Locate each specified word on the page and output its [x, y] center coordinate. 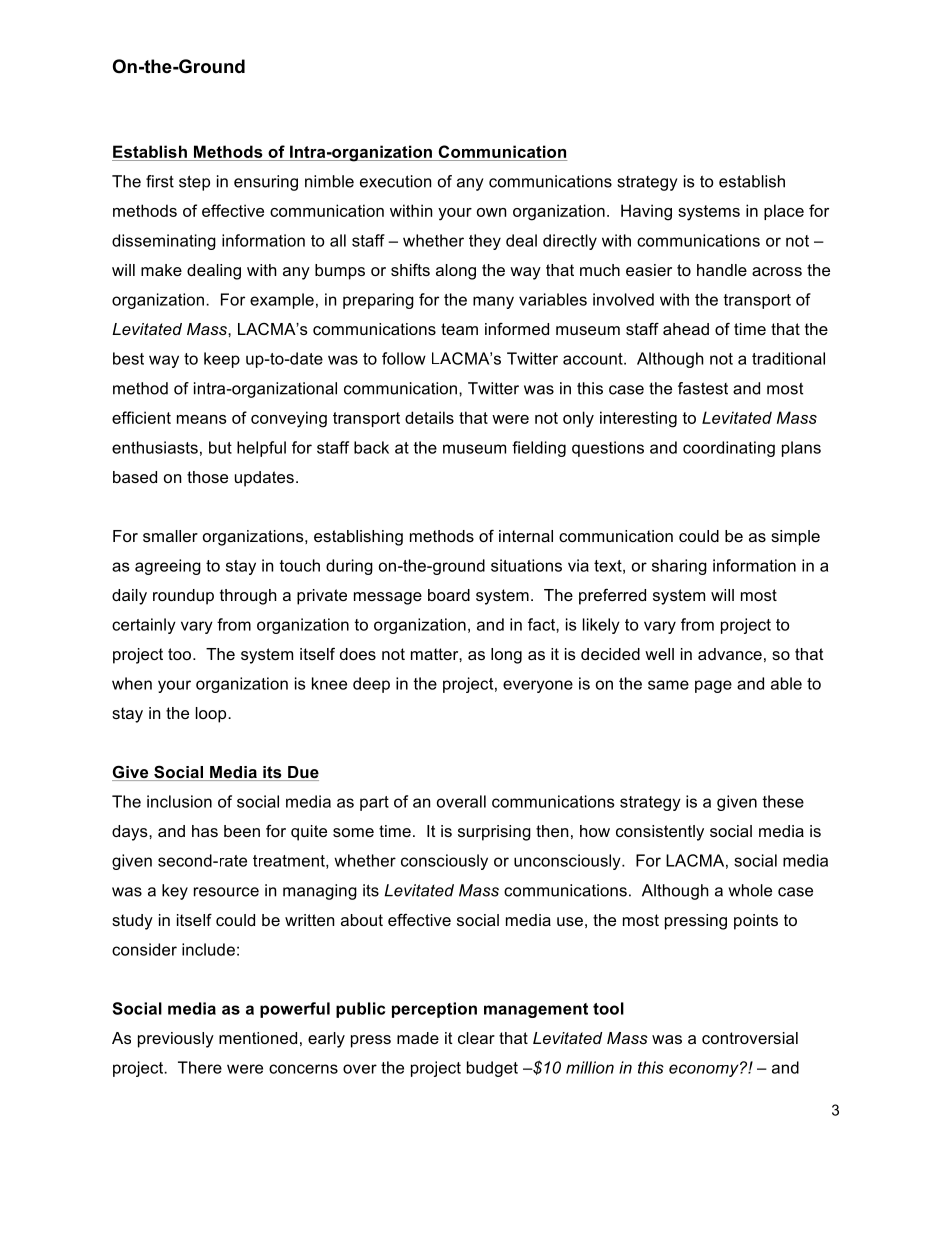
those [207, 477]
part [374, 803]
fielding [539, 449]
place [784, 212]
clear [476, 1038]
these [783, 801]
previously [176, 1040]
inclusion [179, 801]
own [491, 212]
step [194, 183]
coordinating [729, 449]
